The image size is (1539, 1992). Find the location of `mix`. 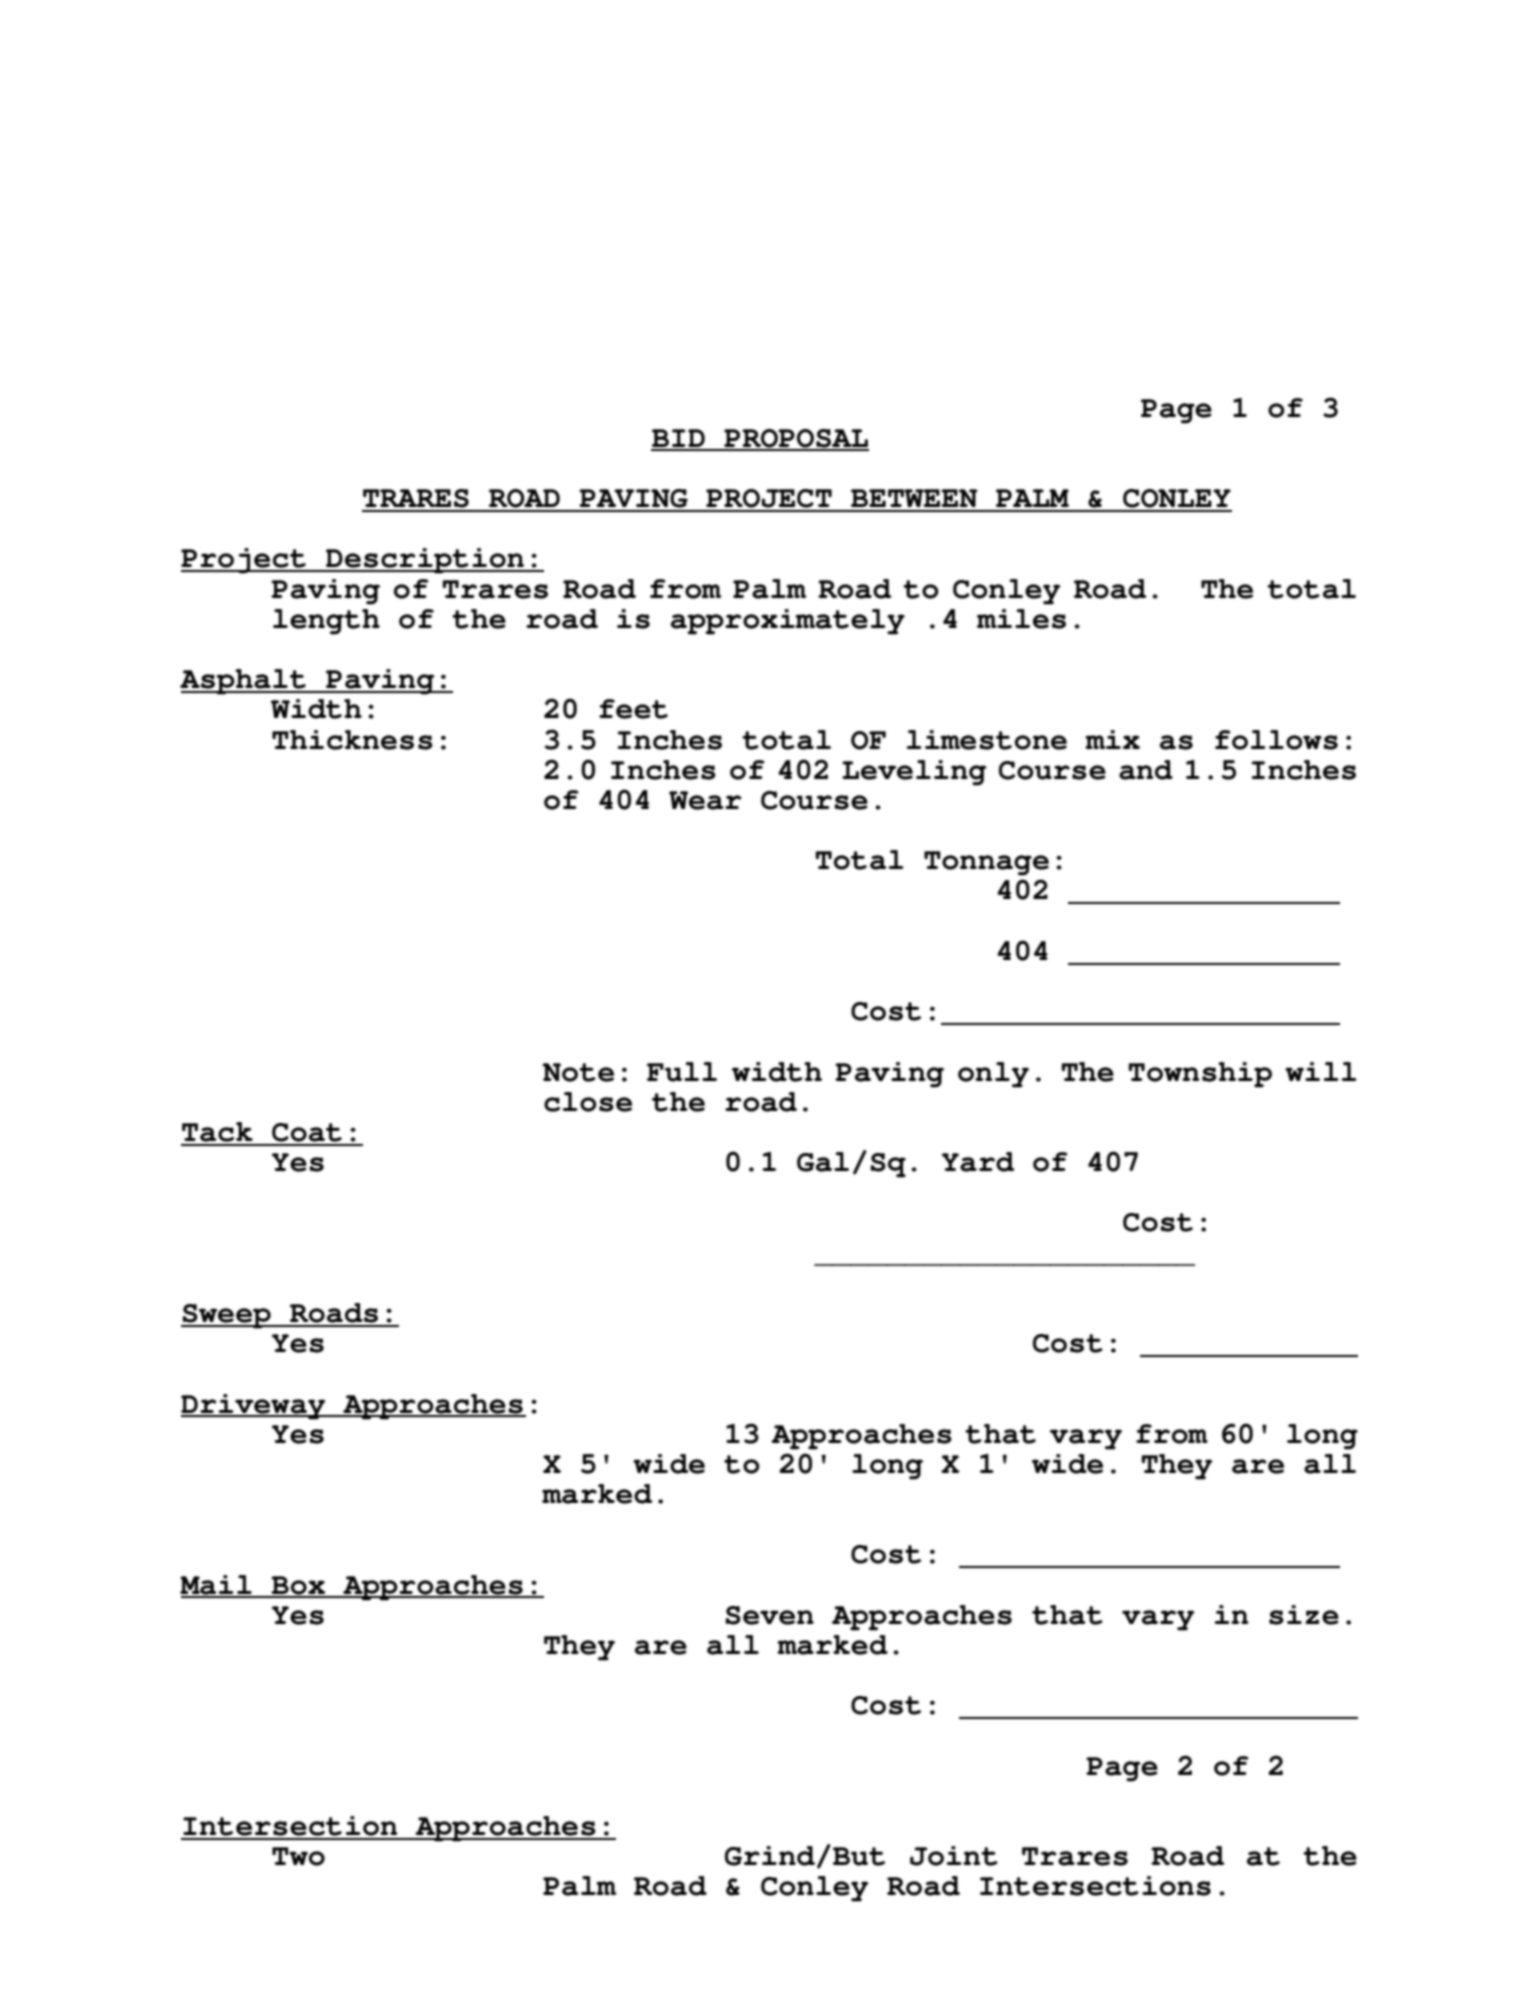

mix is located at coordinates (1112, 739).
